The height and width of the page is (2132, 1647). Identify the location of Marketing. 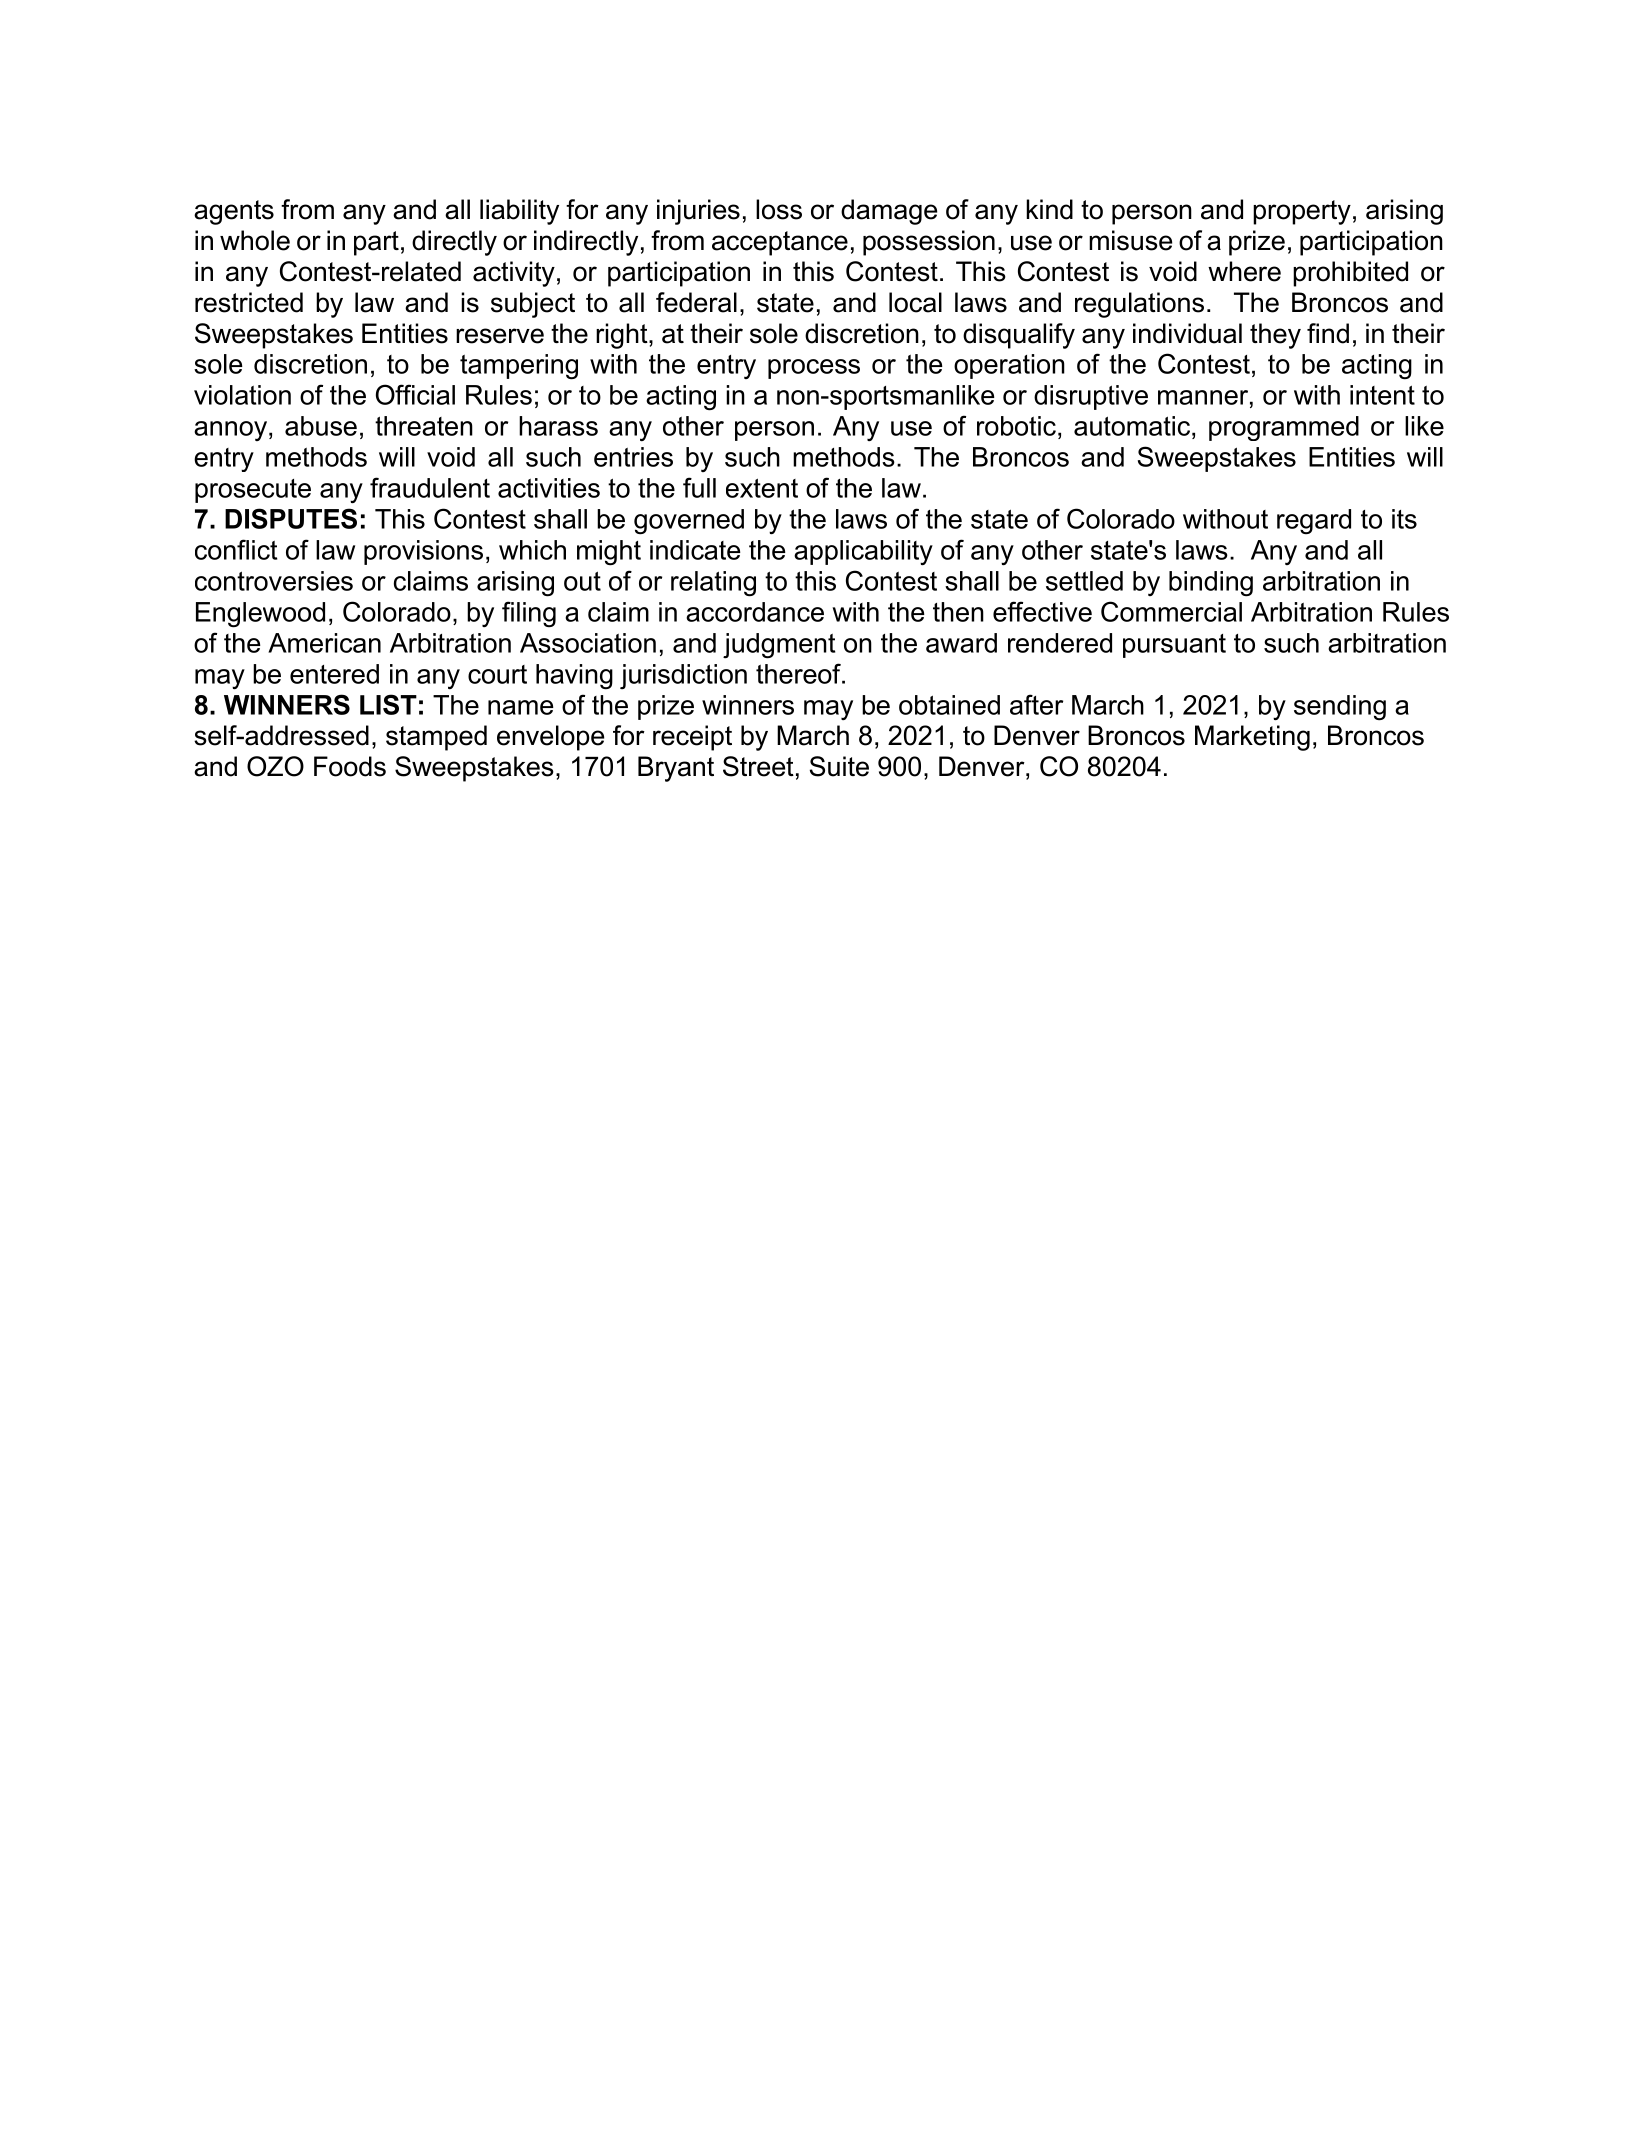
(1252, 738).
